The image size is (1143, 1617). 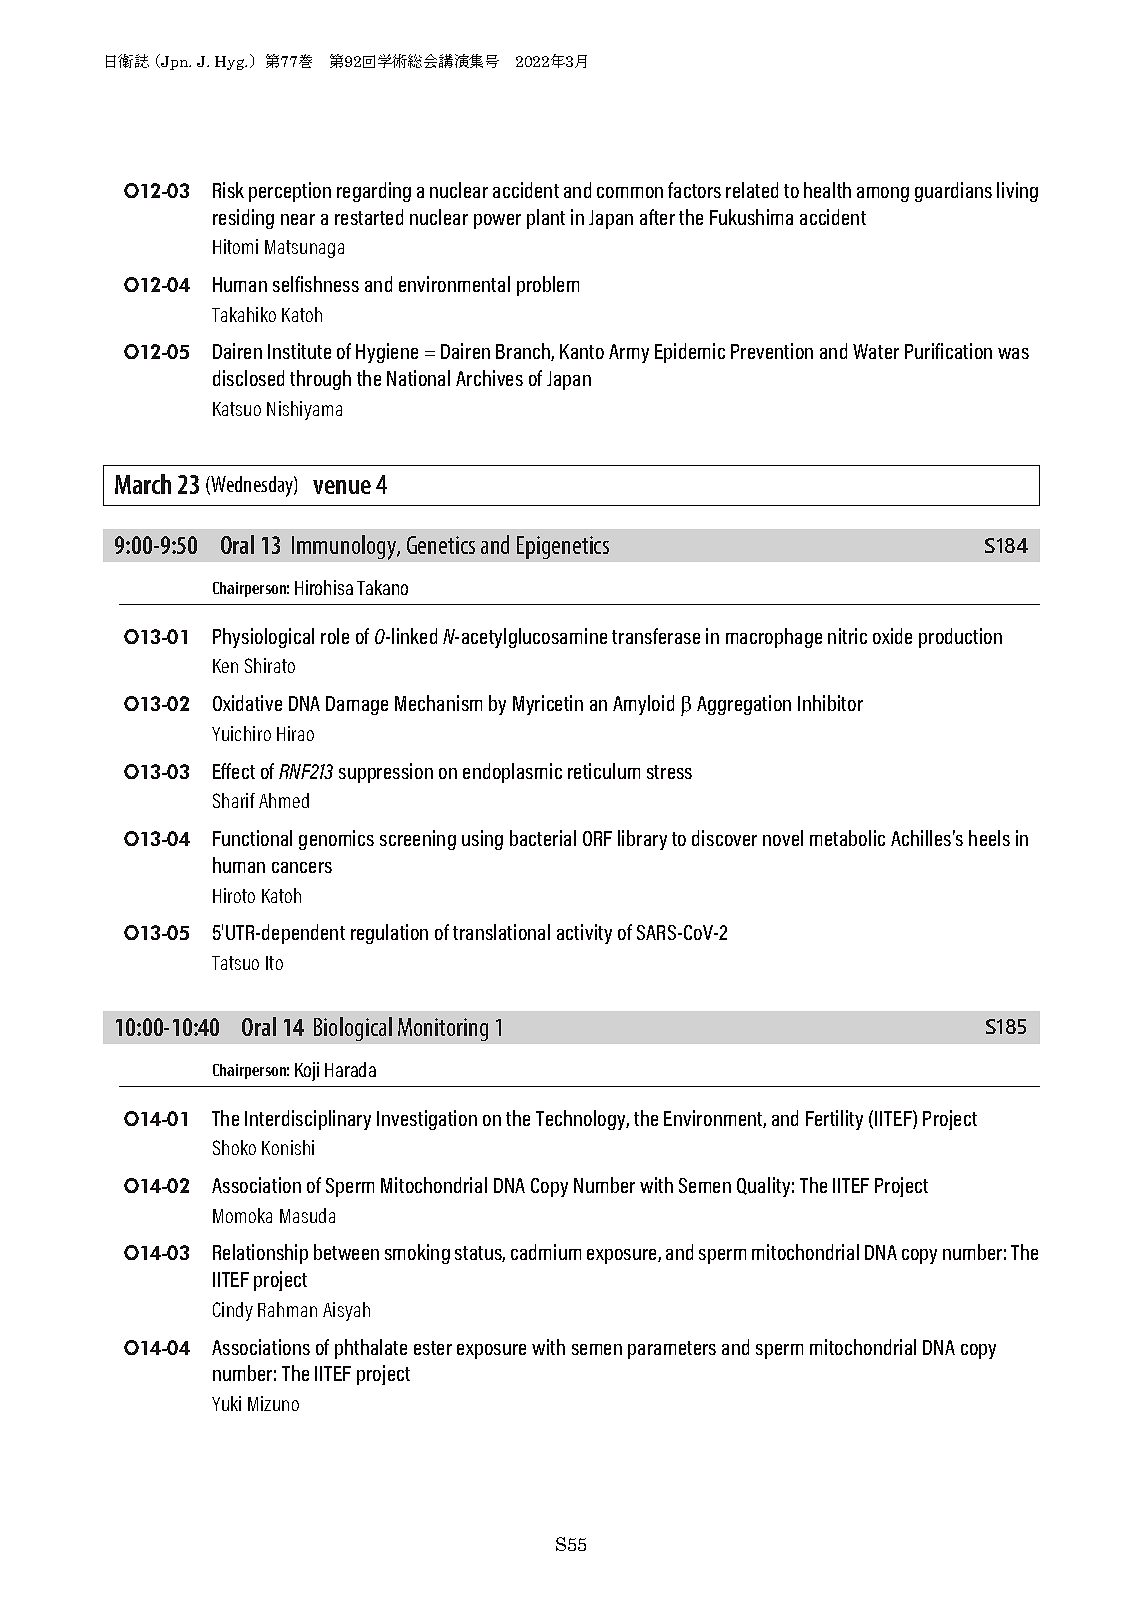 I want to click on Sharif, so click(x=234, y=800).
